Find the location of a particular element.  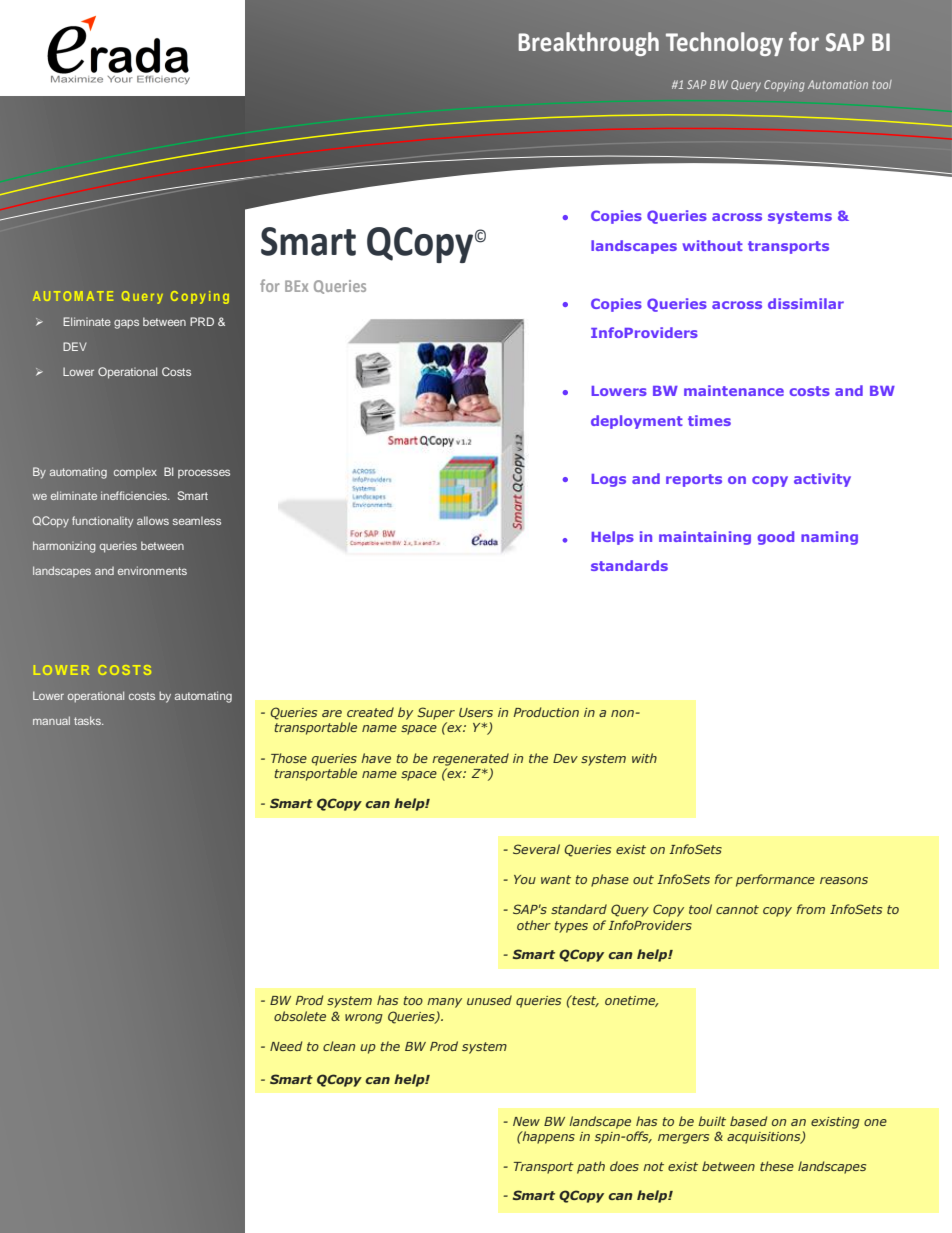

Need is located at coordinates (286, 1046).
